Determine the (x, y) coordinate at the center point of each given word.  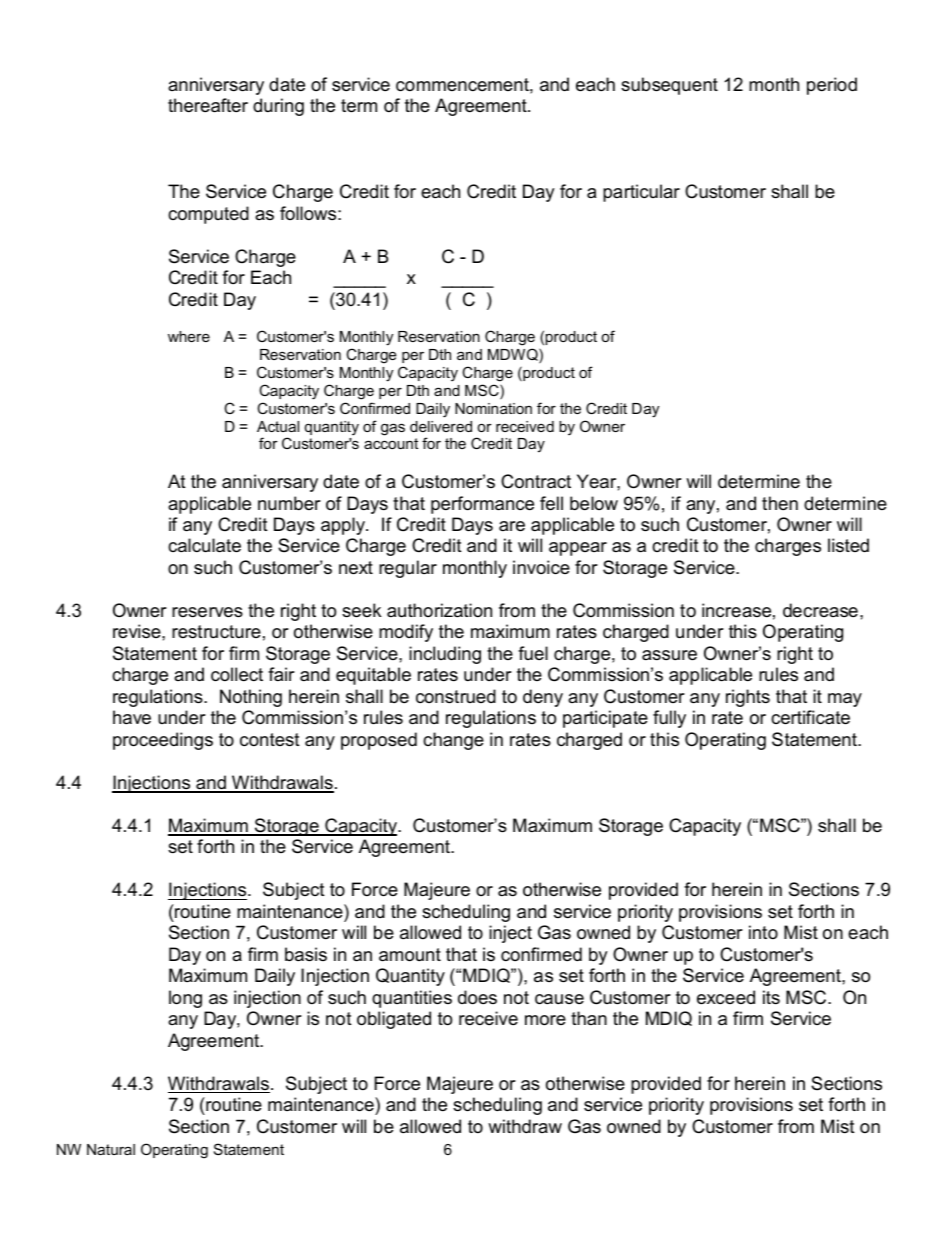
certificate (810, 717)
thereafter (208, 105)
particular (641, 193)
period (832, 86)
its (771, 997)
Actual (278, 426)
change (453, 741)
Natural (111, 1149)
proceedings (163, 741)
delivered (441, 426)
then (780, 503)
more (545, 1020)
